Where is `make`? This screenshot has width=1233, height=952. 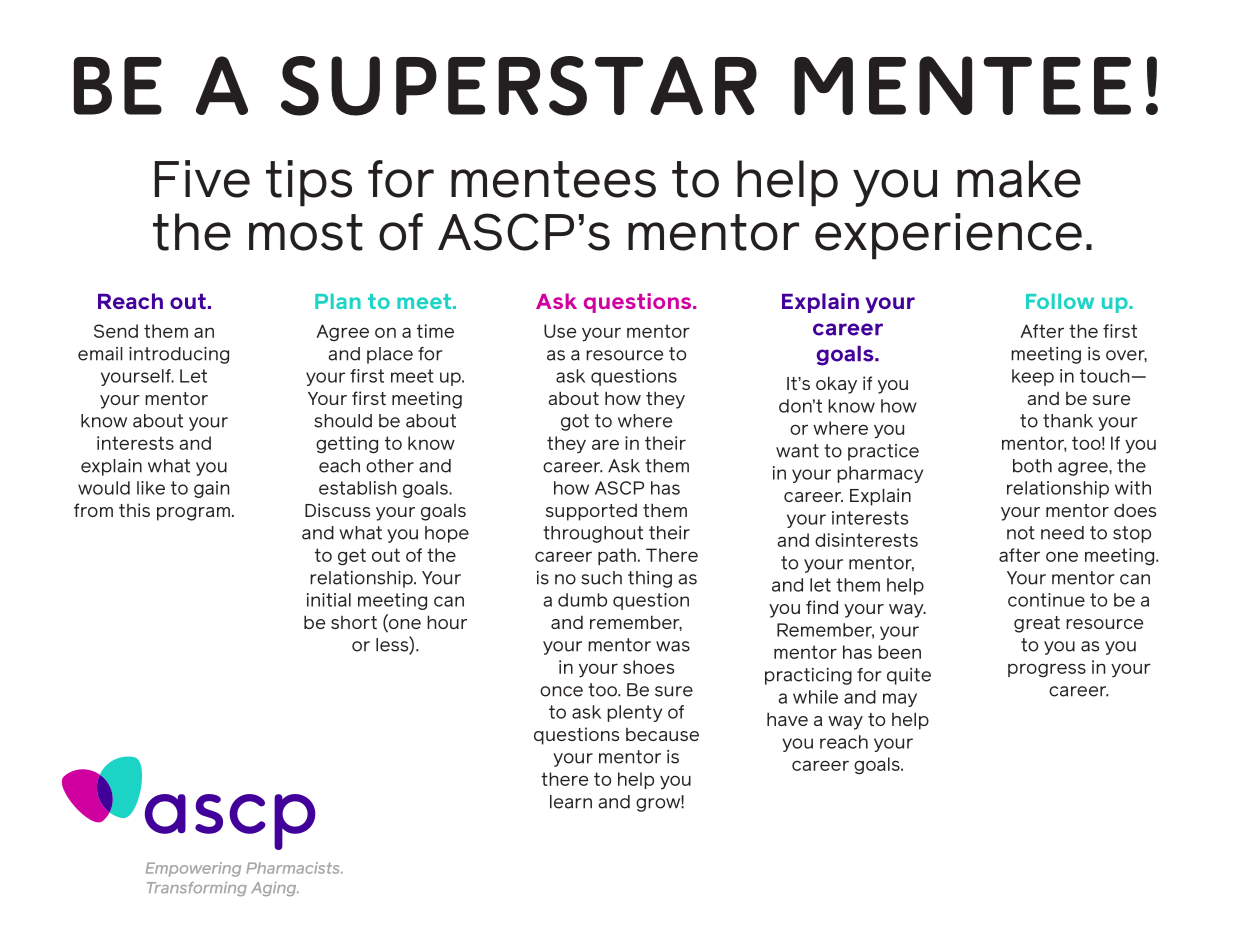 make is located at coordinates (1019, 179).
